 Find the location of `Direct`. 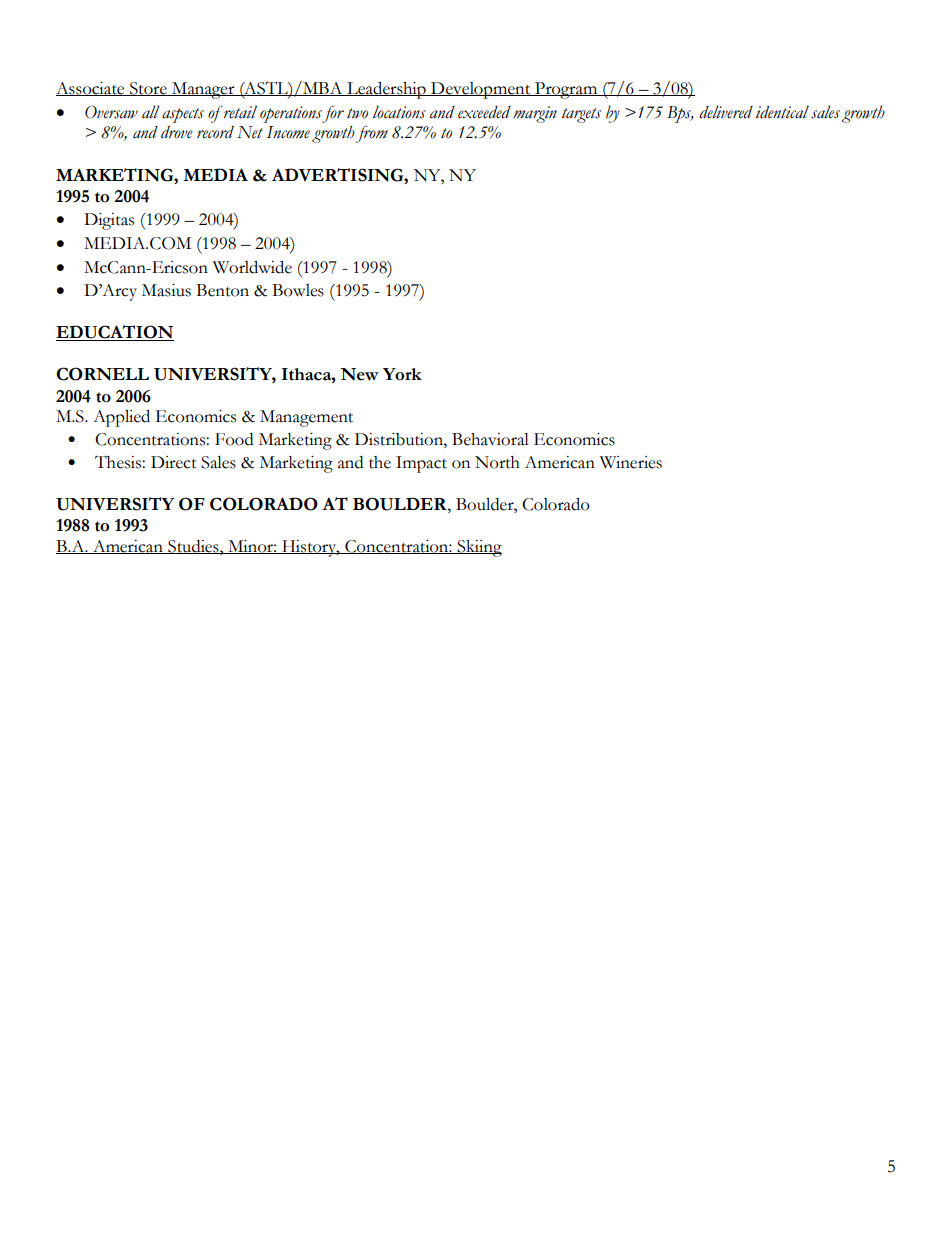

Direct is located at coordinates (174, 462).
